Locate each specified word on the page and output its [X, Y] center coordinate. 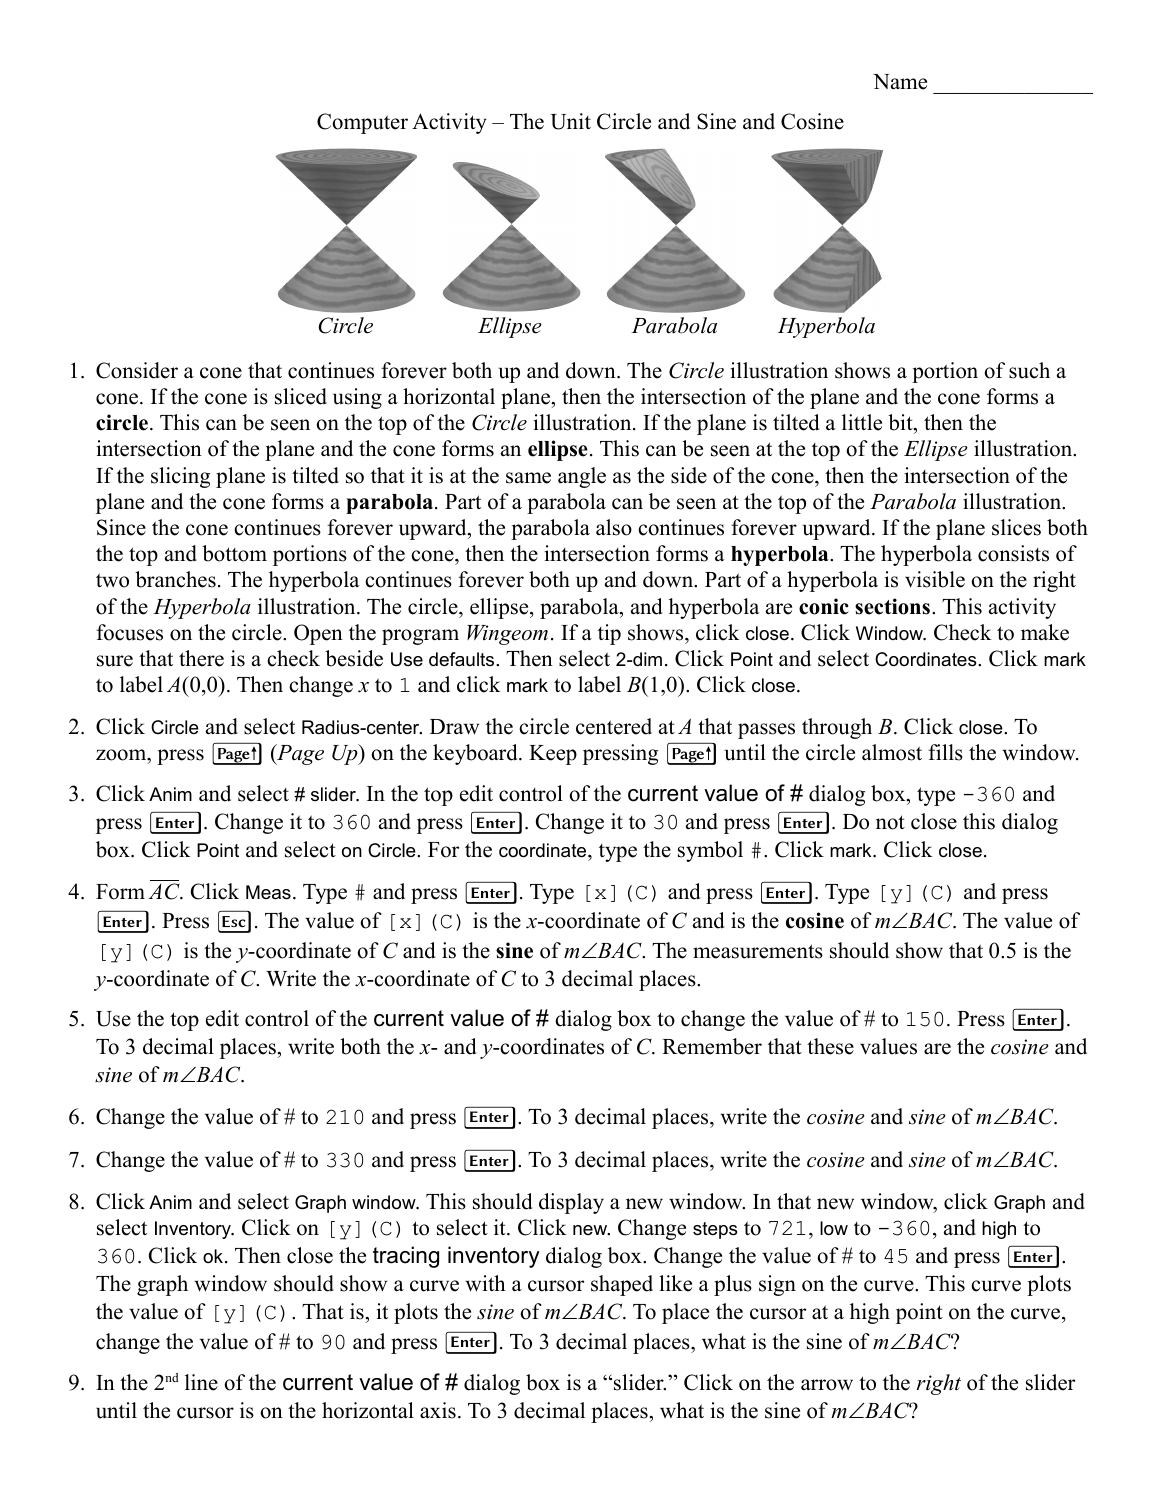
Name [900, 82]
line [201, 1382]
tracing [406, 1257]
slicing [180, 477]
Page [299, 754]
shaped [622, 1285]
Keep [553, 755]
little [862, 422]
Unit [570, 121]
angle [582, 477]
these [830, 1046]
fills [945, 752]
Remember [712, 1046]
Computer [362, 123]
